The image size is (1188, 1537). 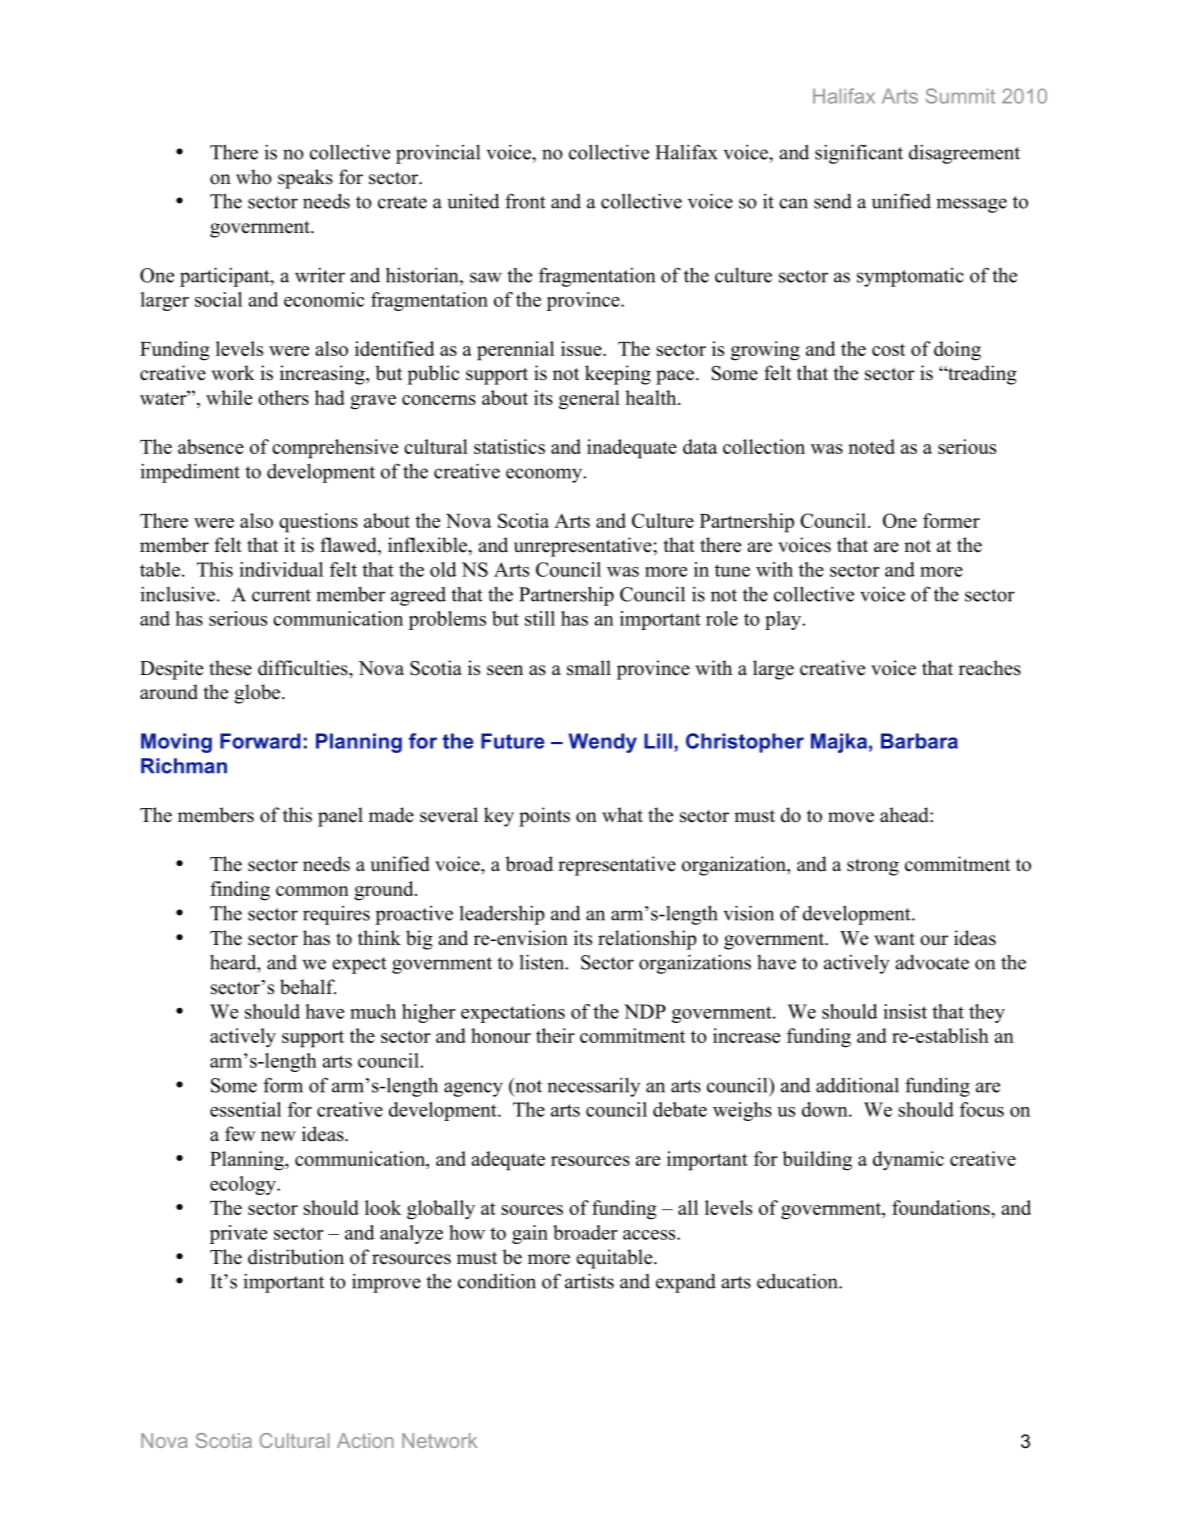 I want to click on general, so click(x=589, y=400).
